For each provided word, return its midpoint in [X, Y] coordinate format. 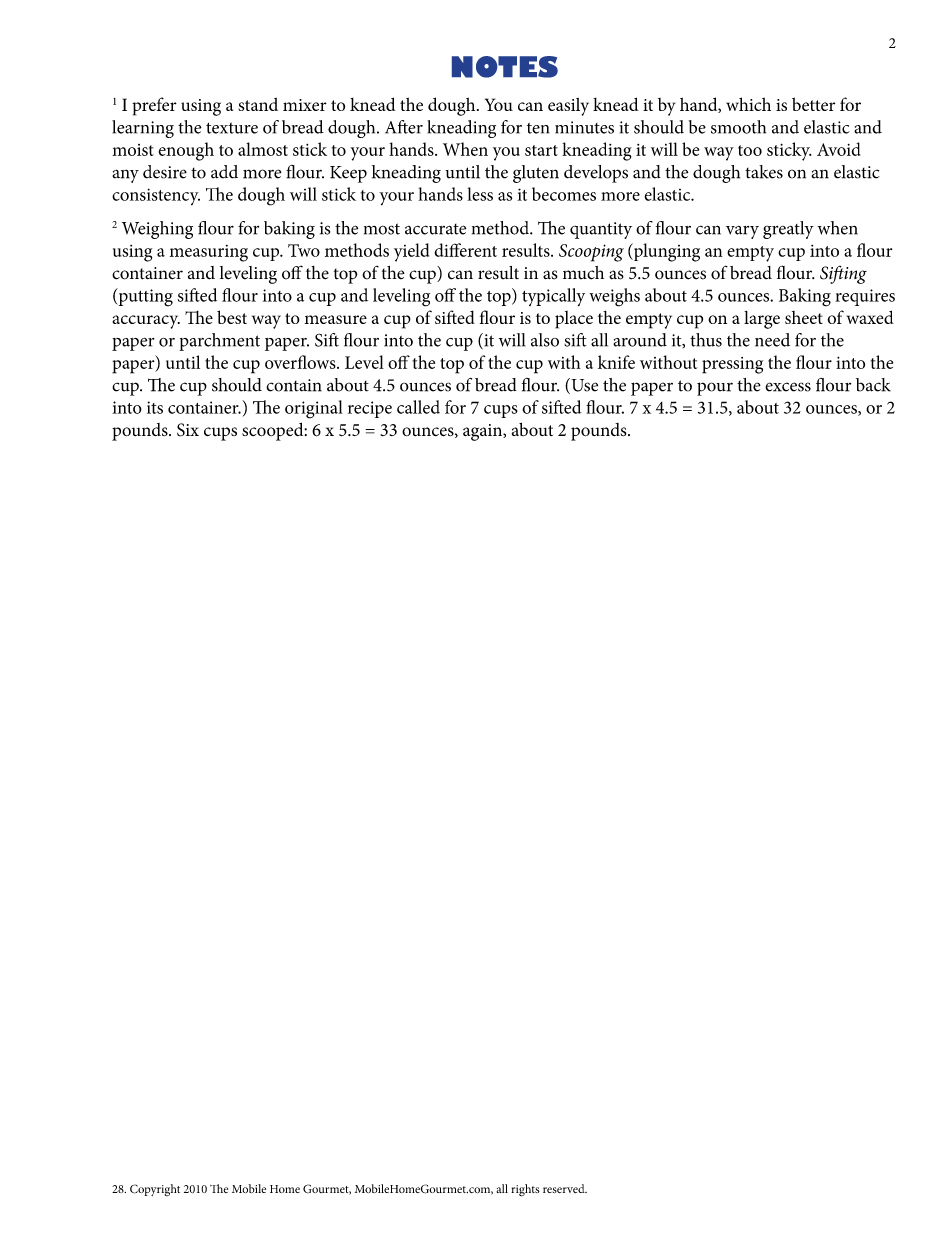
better [813, 104]
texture [232, 128]
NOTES [505, 67]
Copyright [155, 1190]
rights [525, 1190]
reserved [565, 1188]
